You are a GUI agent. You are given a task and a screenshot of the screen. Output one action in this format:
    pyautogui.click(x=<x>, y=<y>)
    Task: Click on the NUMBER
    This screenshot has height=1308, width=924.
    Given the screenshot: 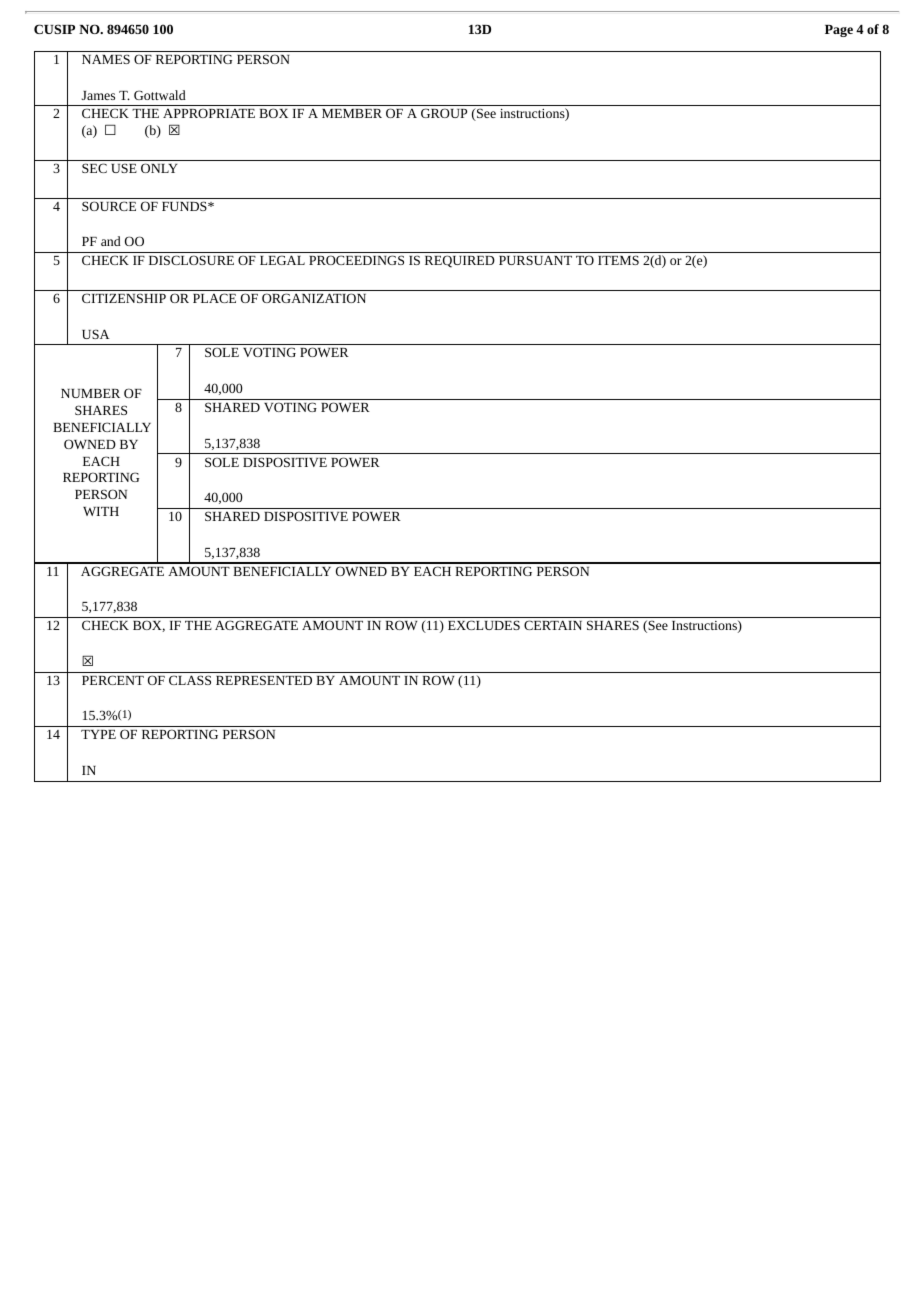 What is the action you would take?
    pyautogui.click(x=90, y=393)
